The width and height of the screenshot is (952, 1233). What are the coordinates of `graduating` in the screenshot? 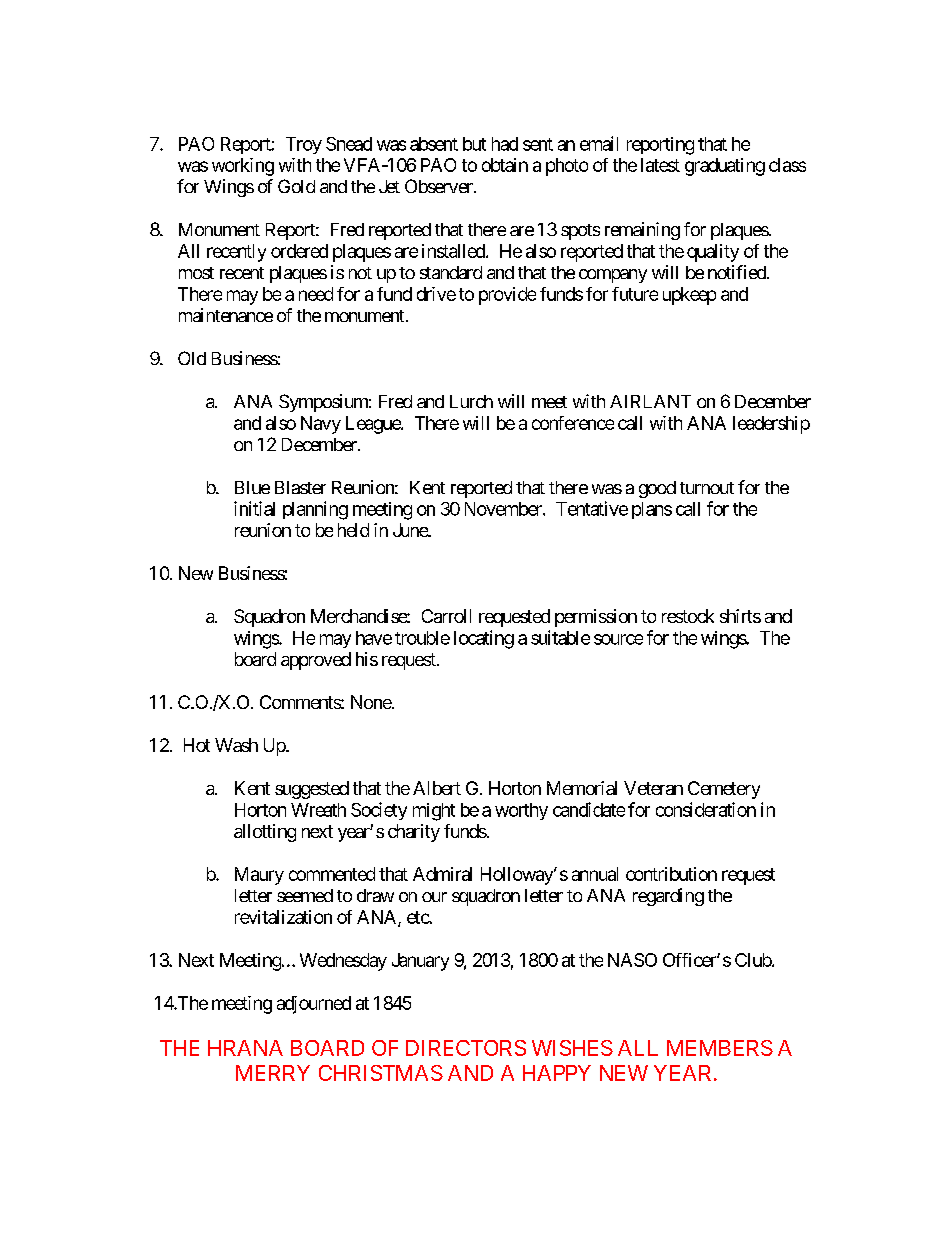 It's located at (725, 167).
